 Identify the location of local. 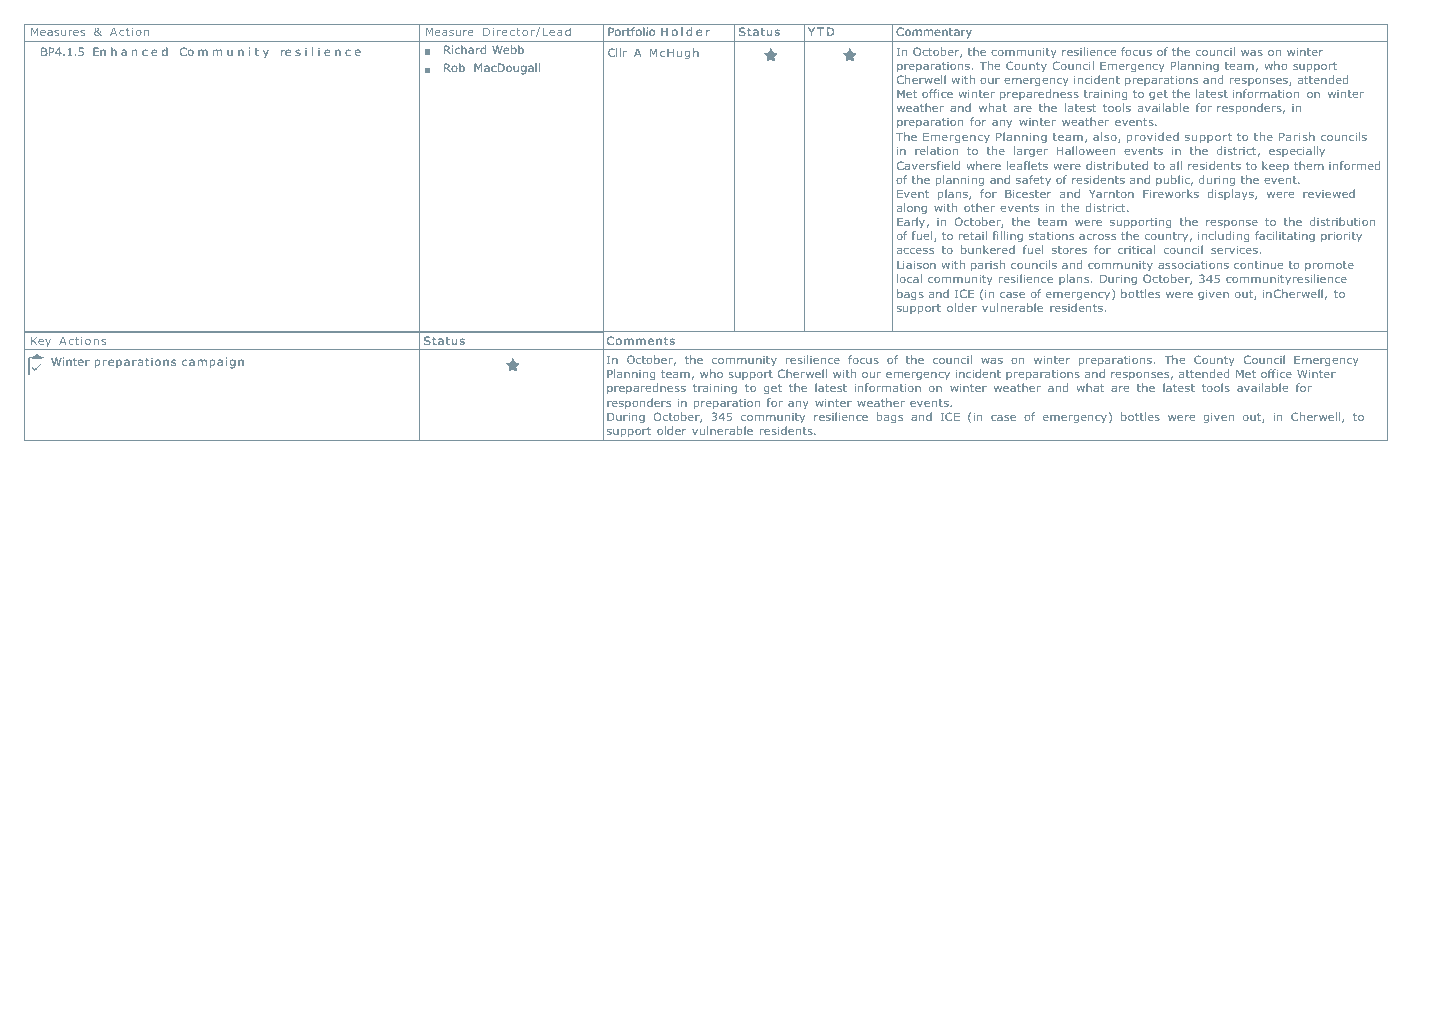
(909, 278).
